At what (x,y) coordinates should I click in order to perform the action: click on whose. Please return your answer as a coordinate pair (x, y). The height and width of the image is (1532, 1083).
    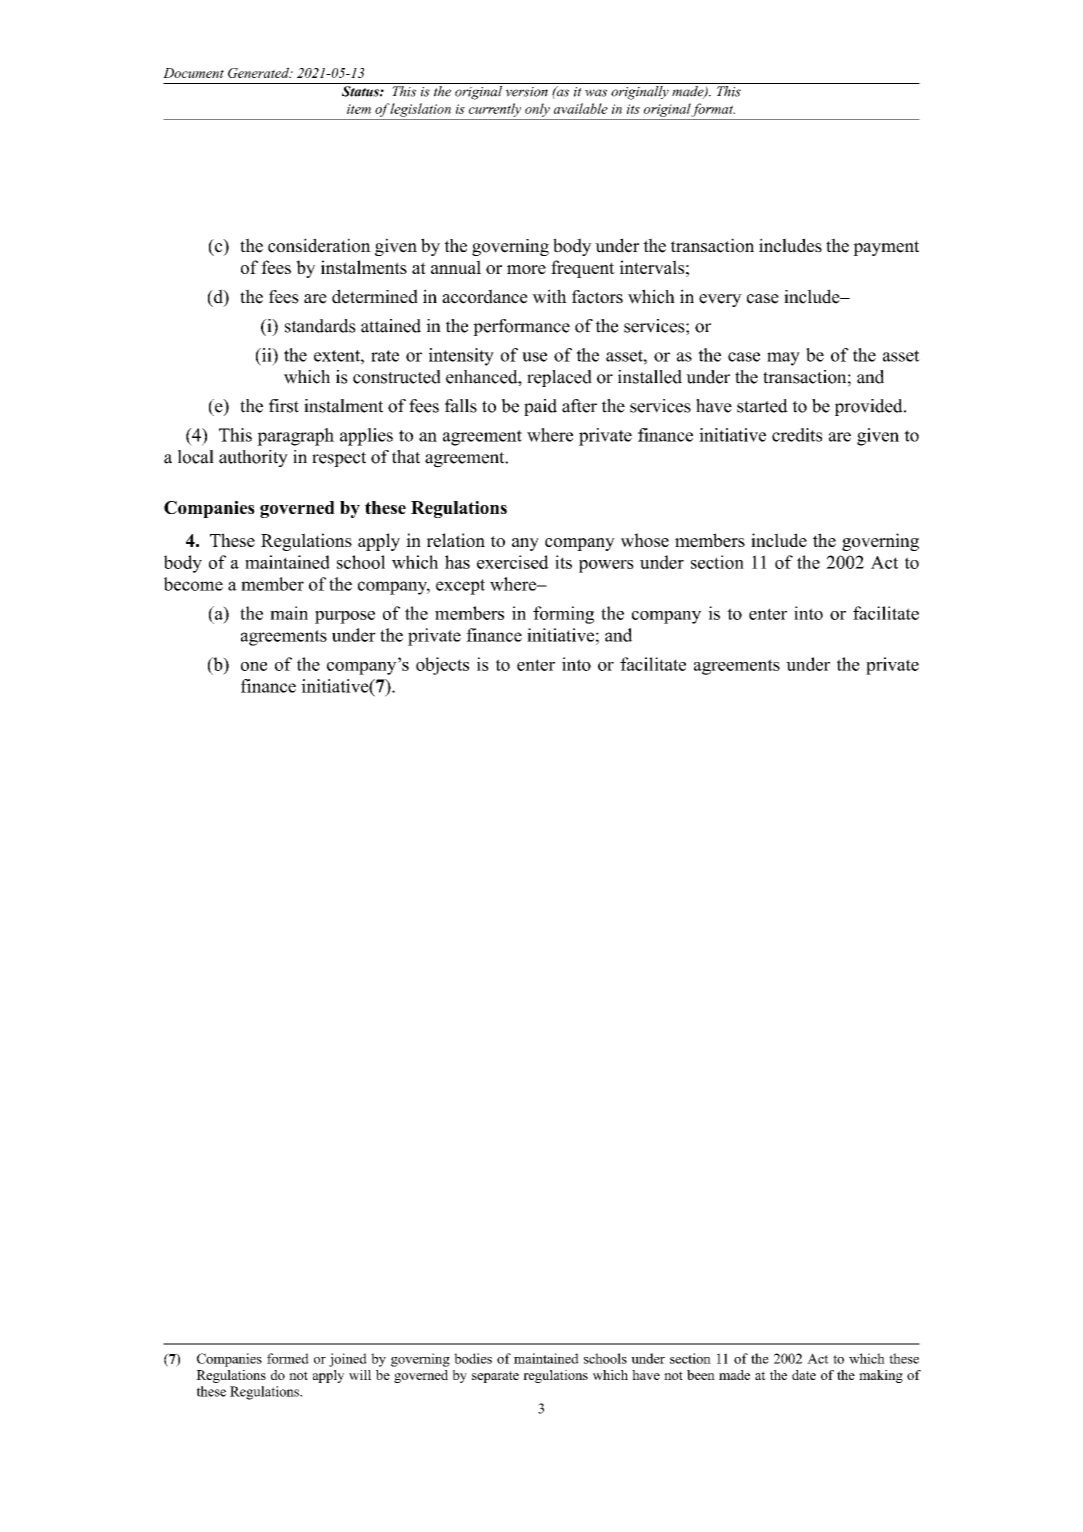
    Looking at the image, I should click on (645, 540).
